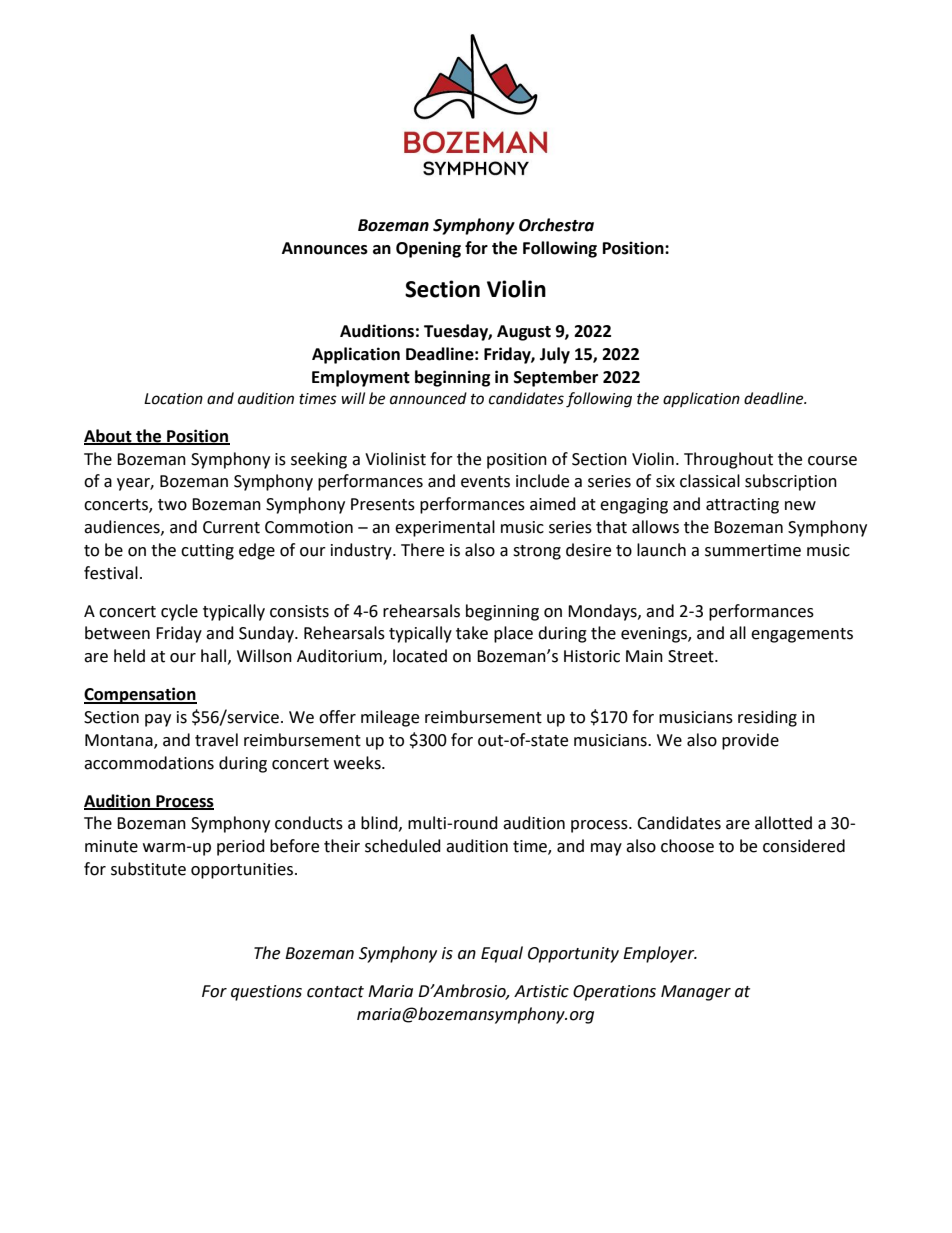  Describe the element at coordinates (266, 993) in the screenshot. I see `questions` at that location.
